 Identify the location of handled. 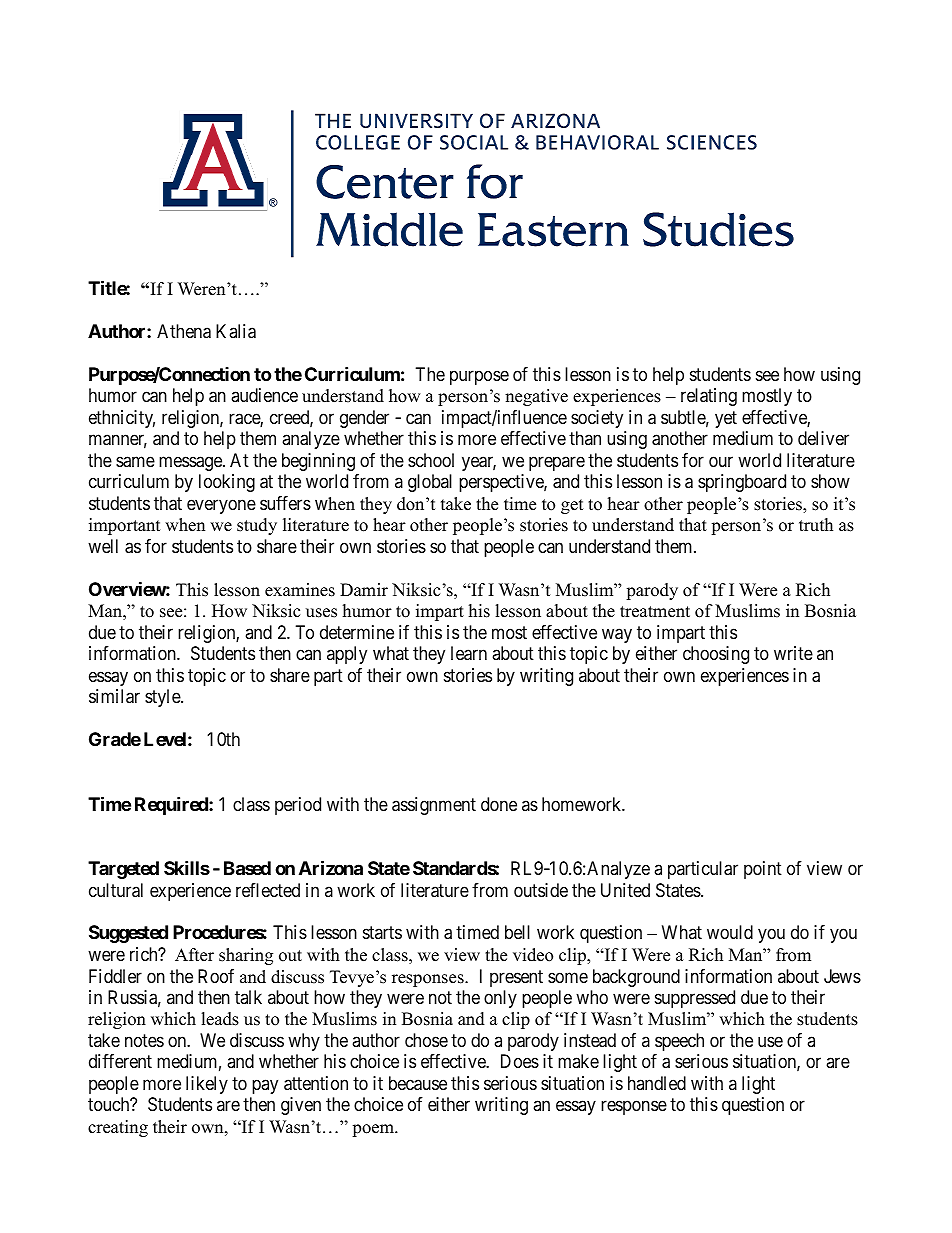
(657, 1083).
